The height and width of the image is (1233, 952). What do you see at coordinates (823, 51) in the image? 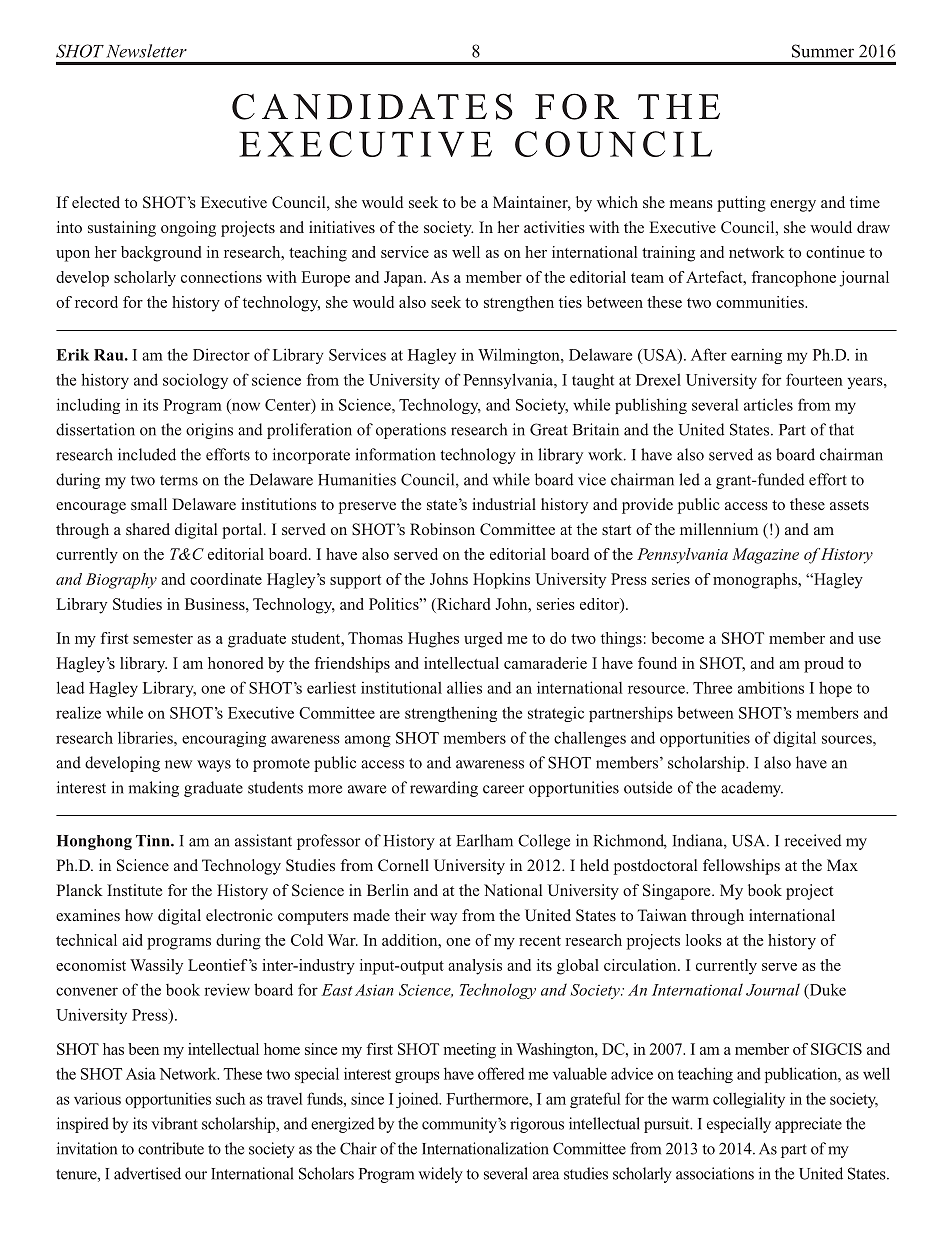
I see `Summer` at bounding box center [823, 51].
